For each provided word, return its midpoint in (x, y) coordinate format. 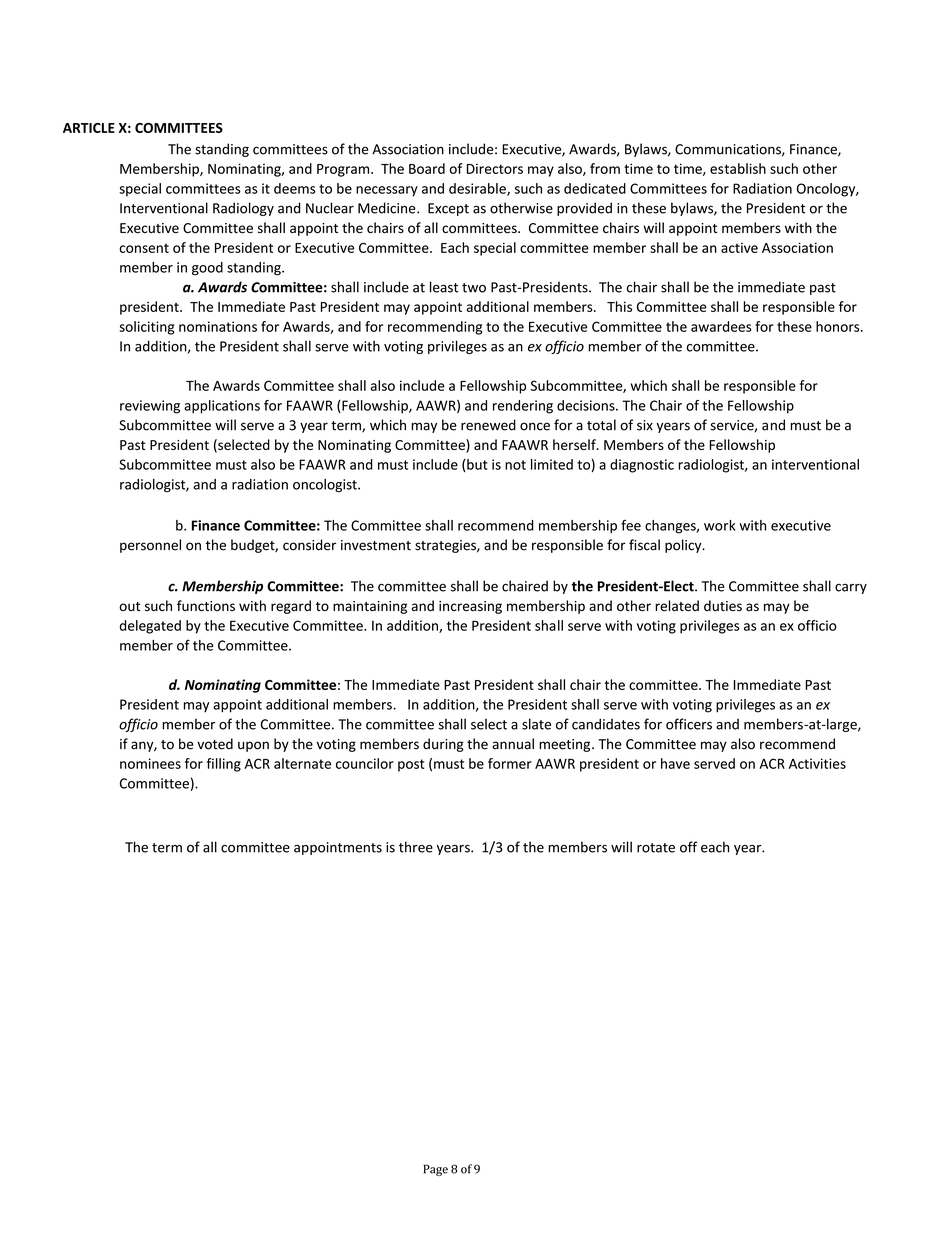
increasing (470, 607)
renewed (488, 425)
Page (436, 1170)
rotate (656, 848)
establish (738, 168)
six (645, 425)
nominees (150, 763)
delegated (150, 627)
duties (723, 606)
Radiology (243, 209)
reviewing (150, 407)
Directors (495, 168)
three (416, 847)
